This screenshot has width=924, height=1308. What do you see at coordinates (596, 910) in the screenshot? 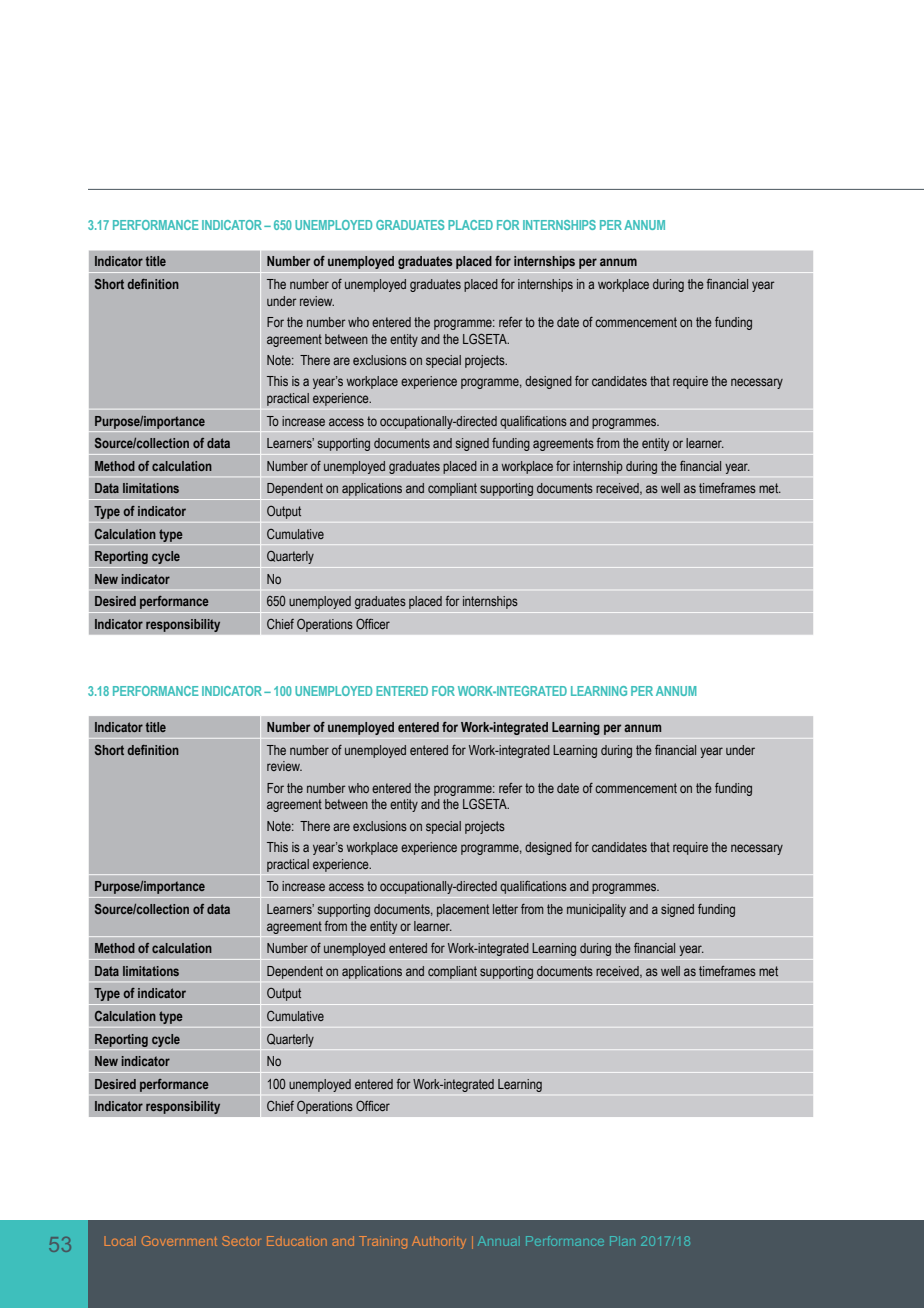
I see `municipality` at bounding box center [596, 910].
